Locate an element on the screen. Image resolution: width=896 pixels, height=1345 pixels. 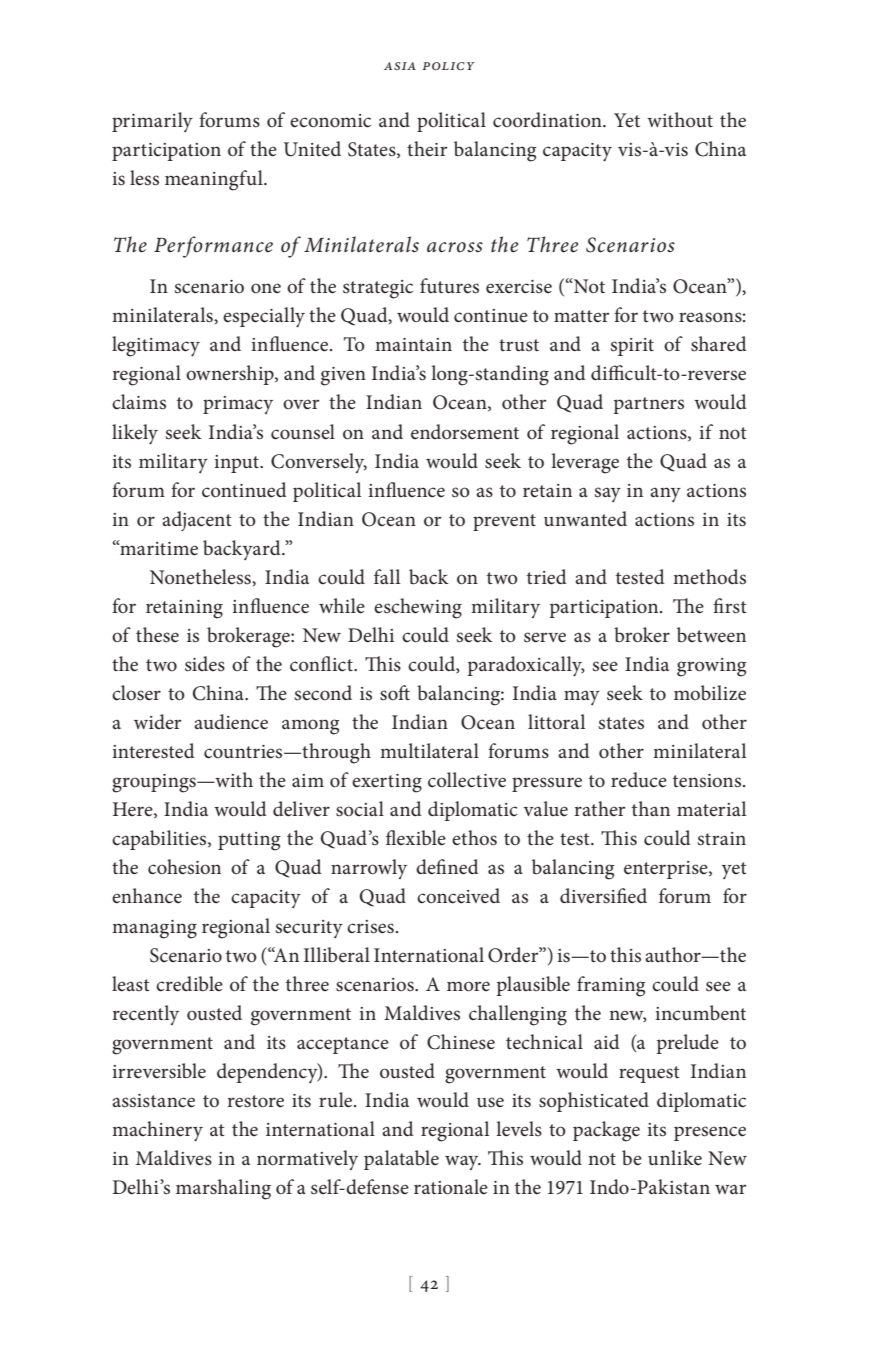
coordination is located at coordinates (548, 120).
